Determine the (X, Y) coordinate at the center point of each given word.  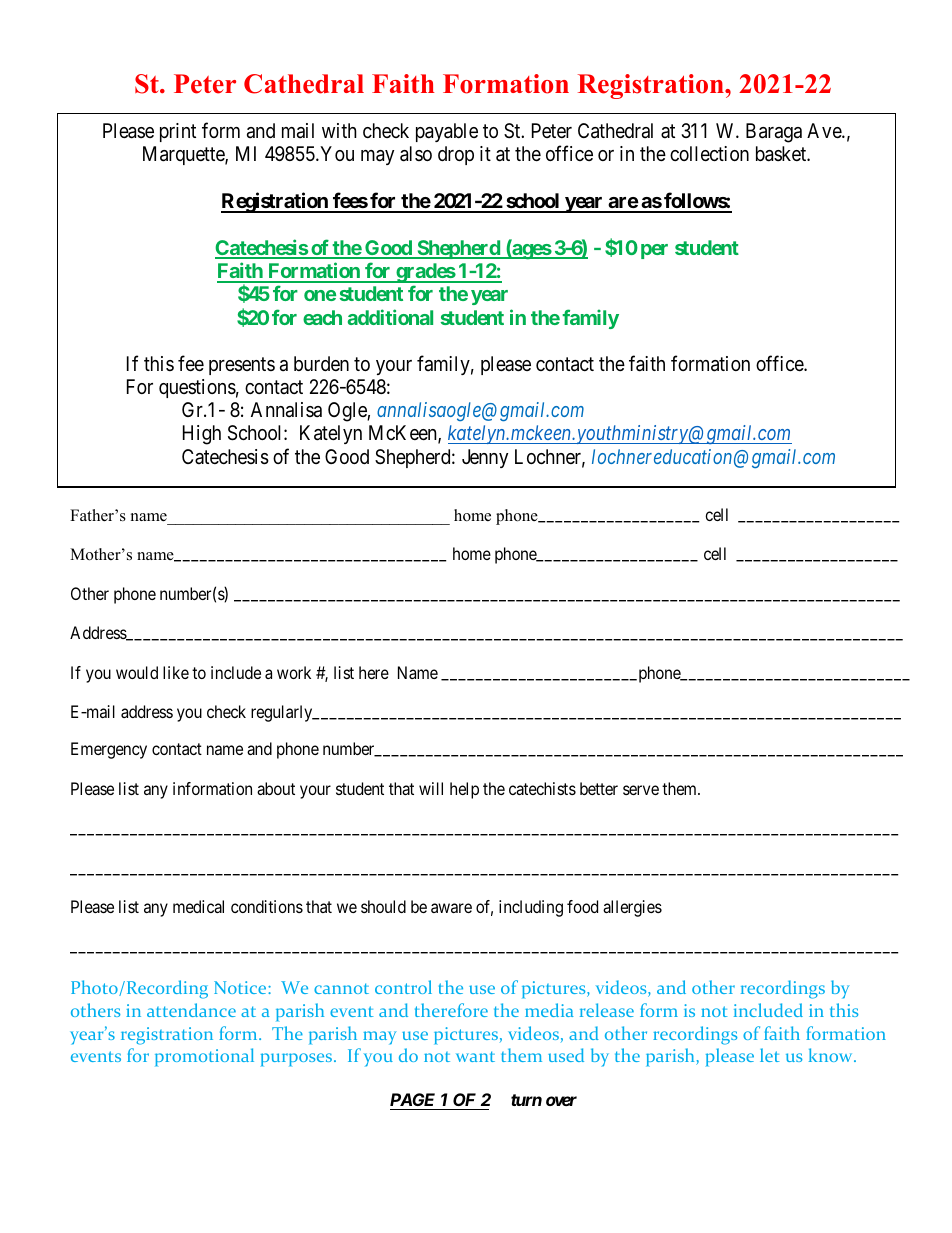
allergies (632, 908)
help (464, 790)
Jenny (485, 458)
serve (641, 790)
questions (197, 388)
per (654, 251)
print (178, 132)
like (176, 672)
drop (456, 155)
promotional (204, 1057)
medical (198, 906)
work (294, 672)
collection (709, 153)
